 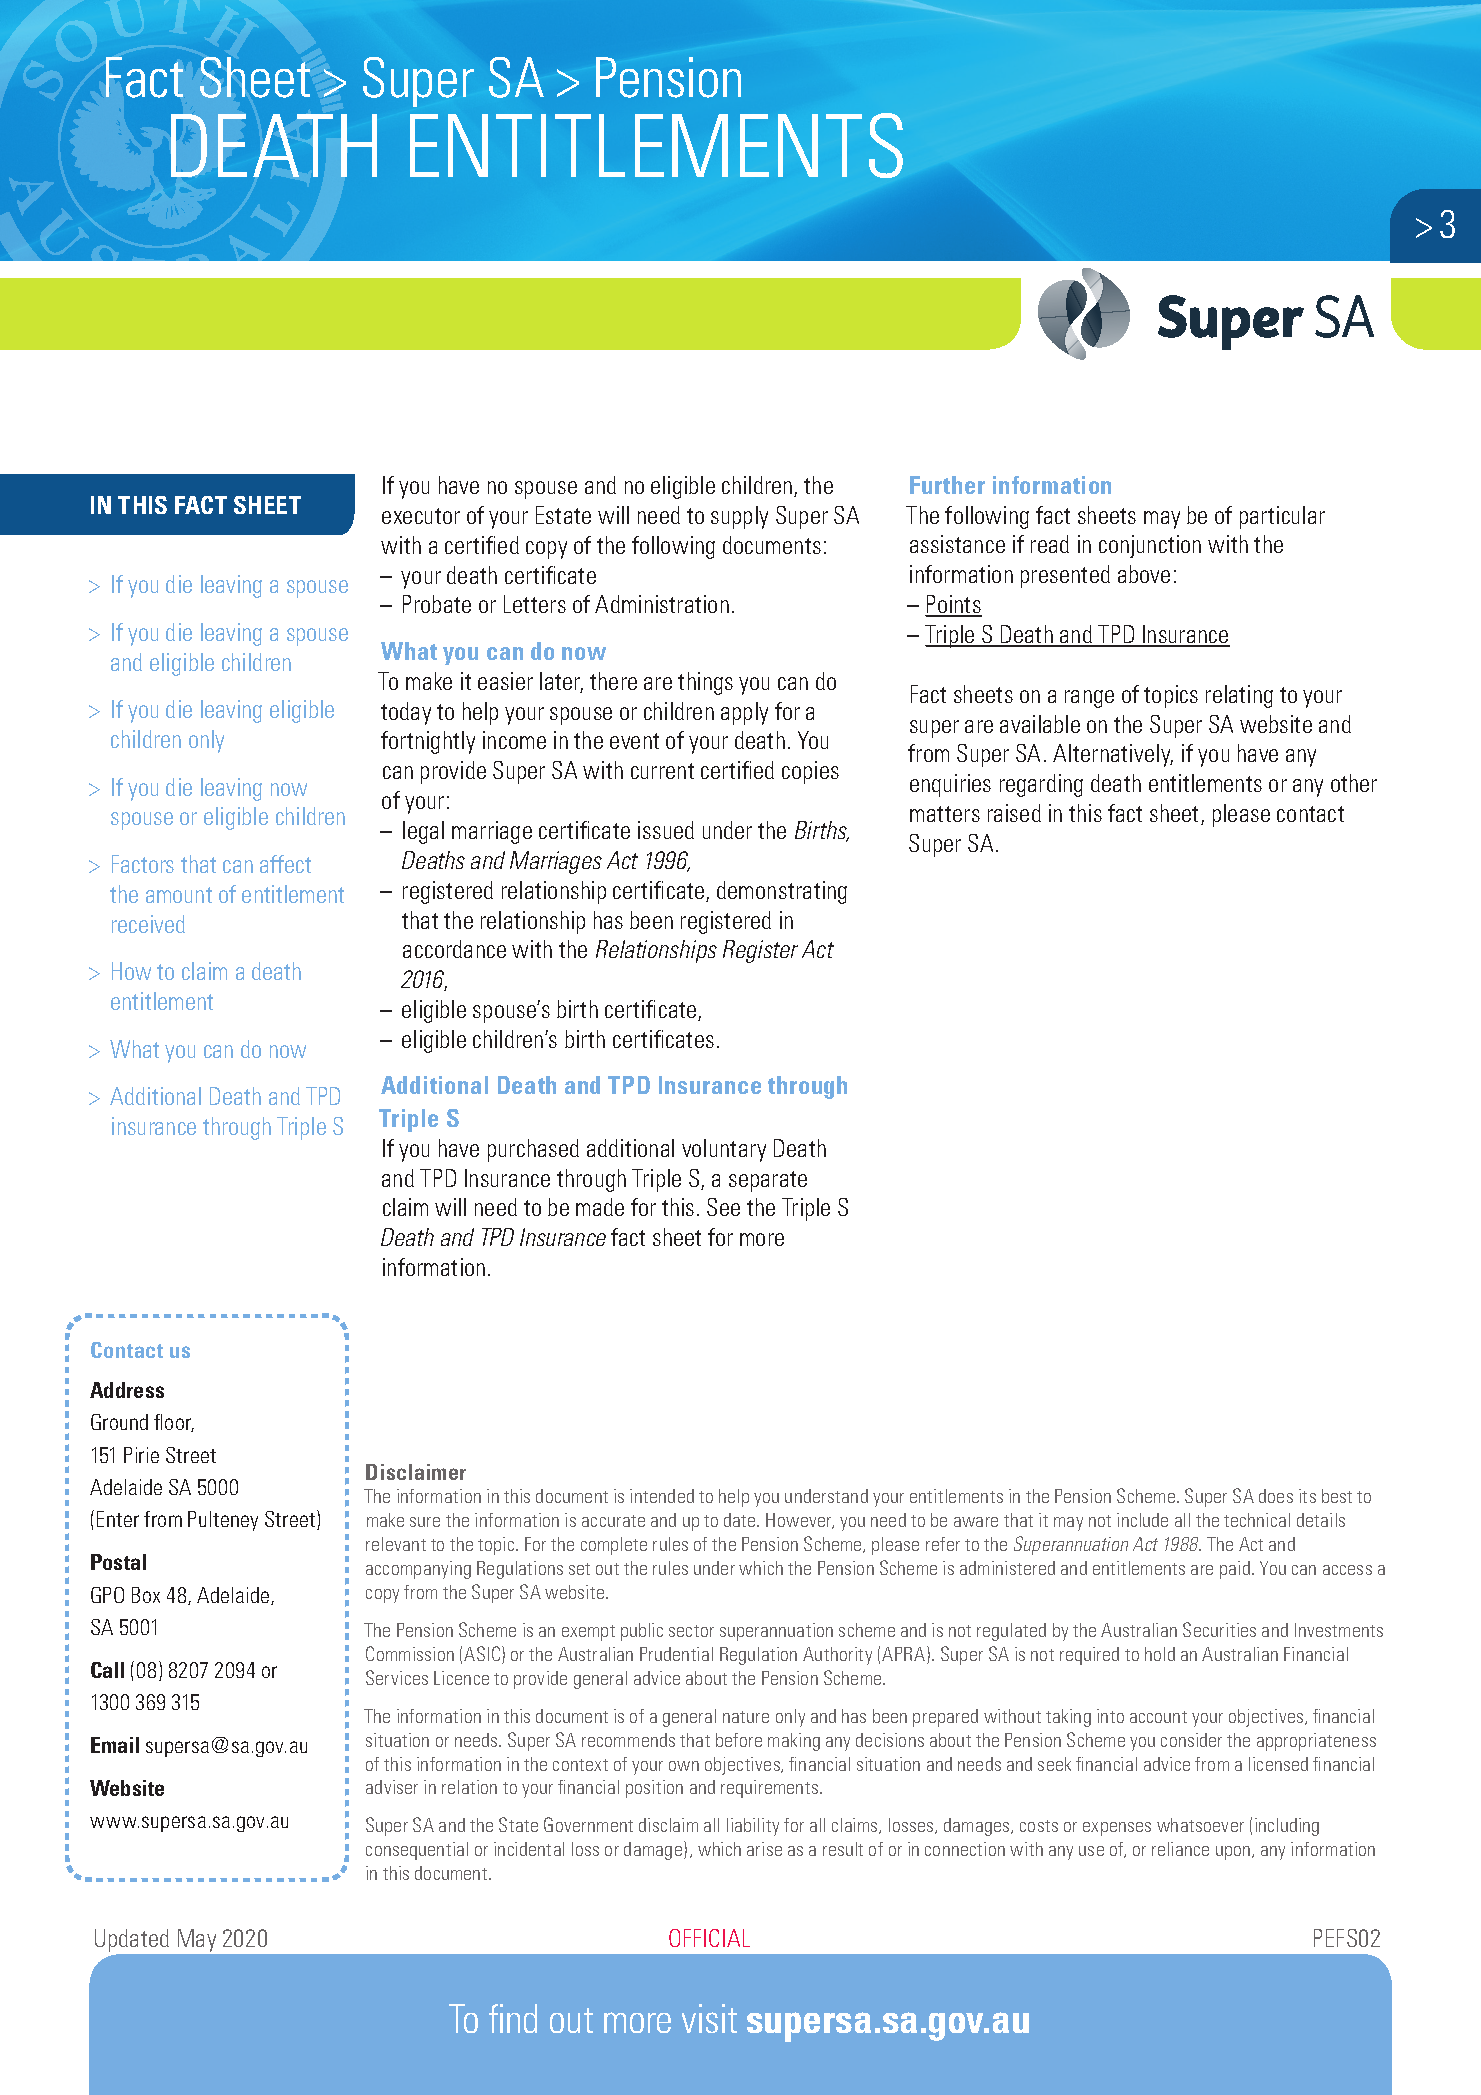 I want to click on received, so click(x=148, y=924).
